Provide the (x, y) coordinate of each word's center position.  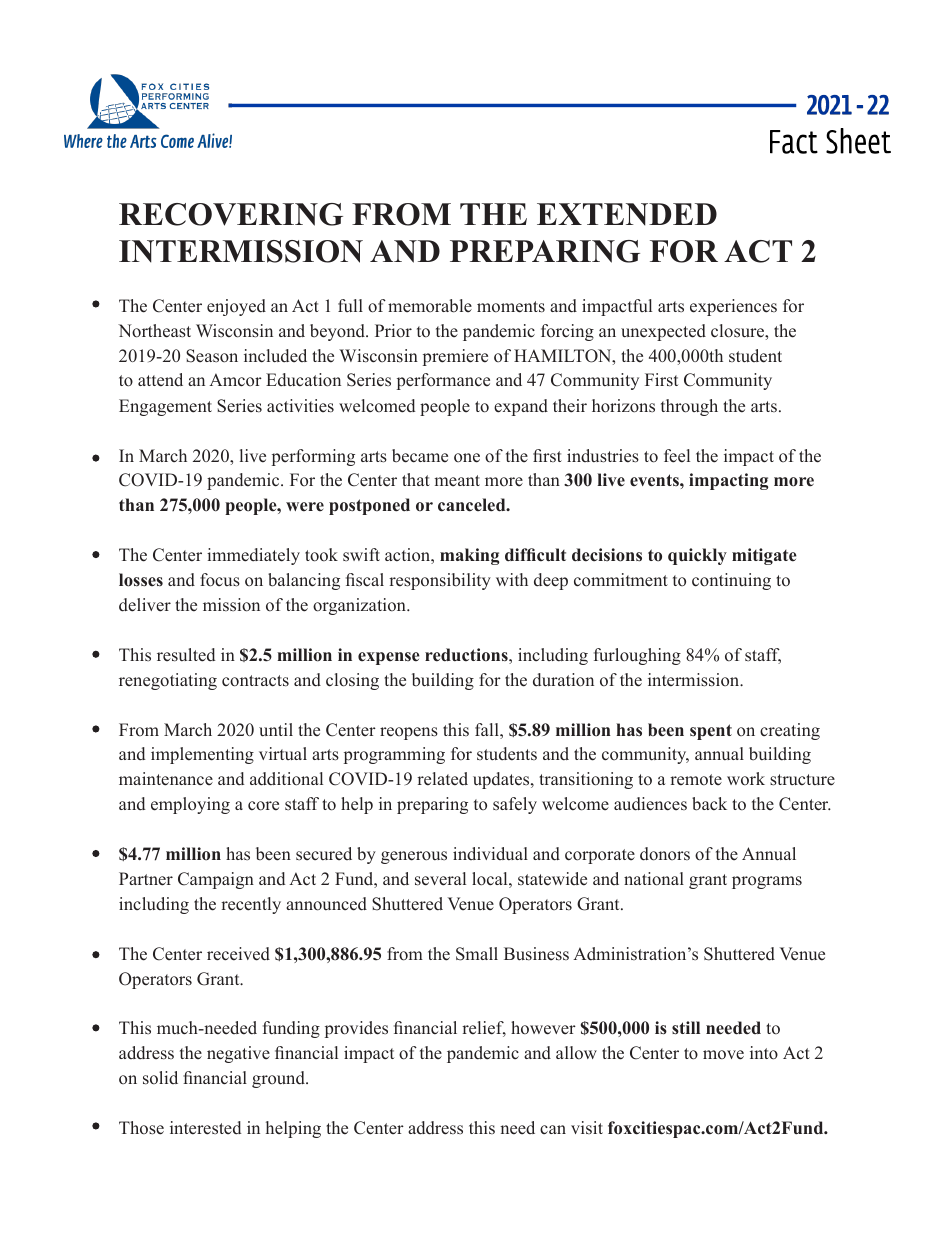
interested (205, 1128)
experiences (733, 307)
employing (190, 805)
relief (484, 1029)
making (469, 556)
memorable (430, 306)
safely (515, 805)
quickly (697, 556)
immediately (253, 556)
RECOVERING (231, 214)
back (709, 804)
